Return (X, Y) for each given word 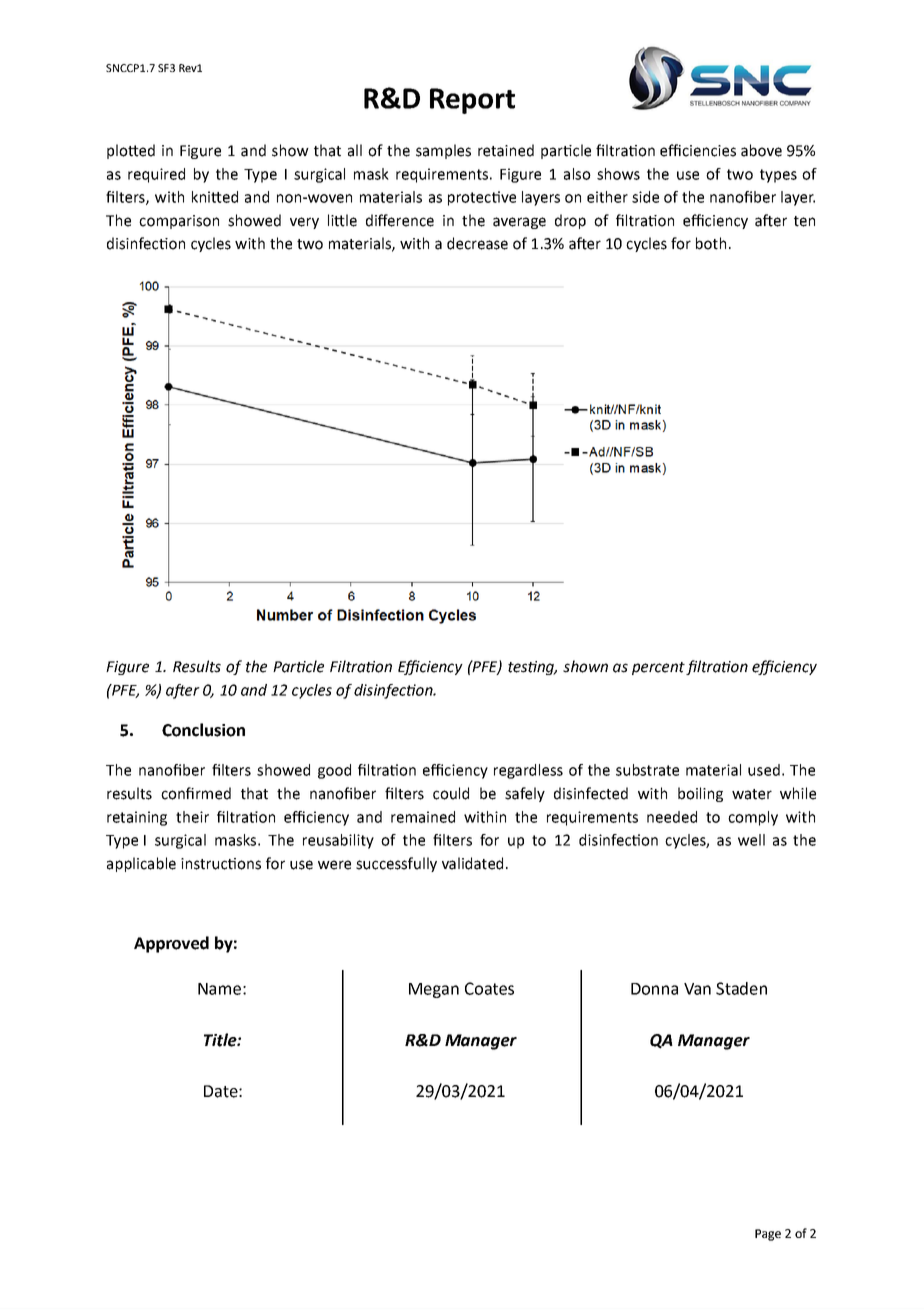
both (711, 243)
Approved (171, 944)
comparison (179, 222)
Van (697, 989)
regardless (528, 771)
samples (443, 151)
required (156, 175)
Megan (434, 990)
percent (659, 668)
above (761, 150)
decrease (477, 243)
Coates (489, 988)
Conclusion (203, 730)
